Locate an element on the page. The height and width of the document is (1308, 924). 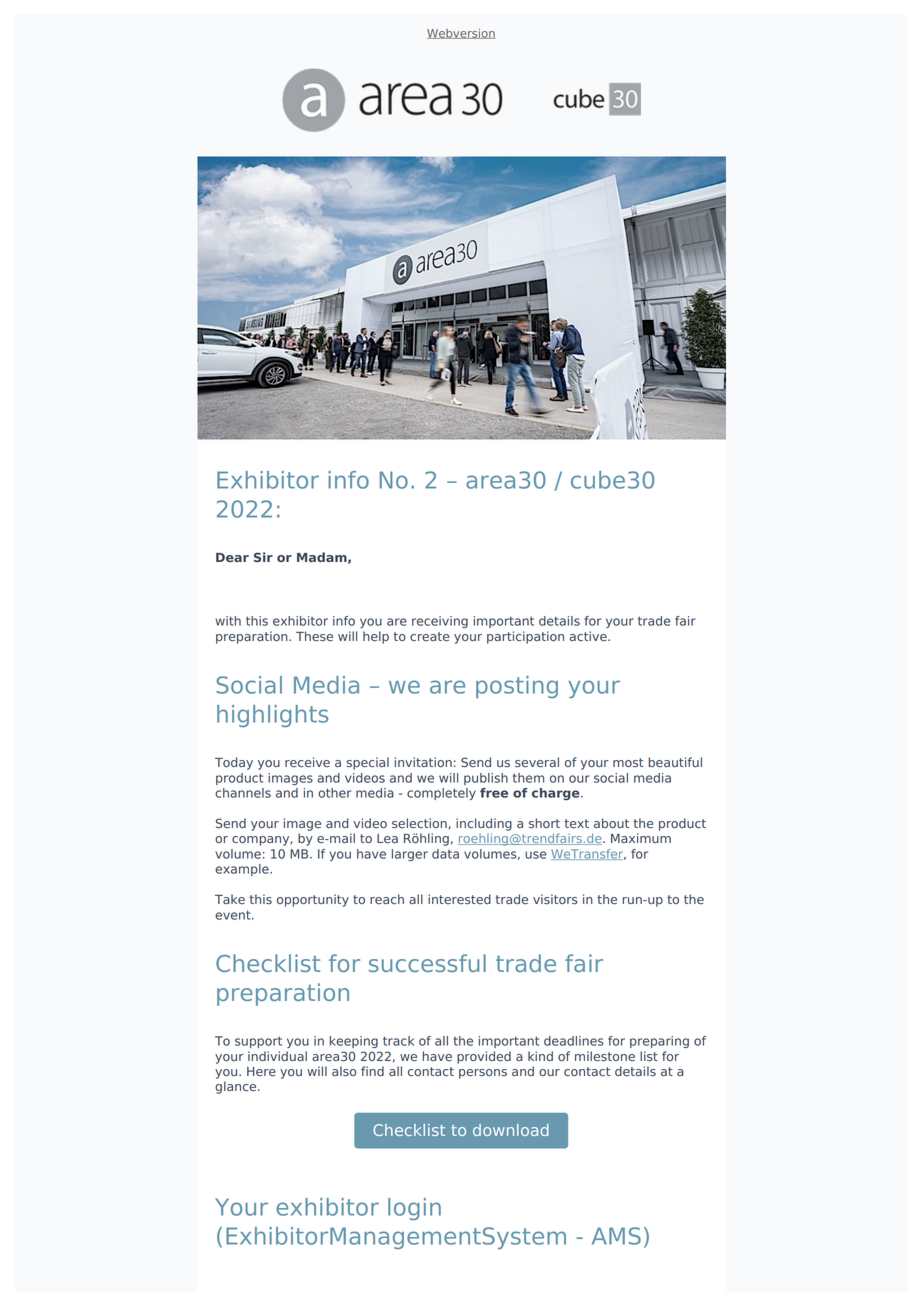
most is located at coordinates (628, 762).
